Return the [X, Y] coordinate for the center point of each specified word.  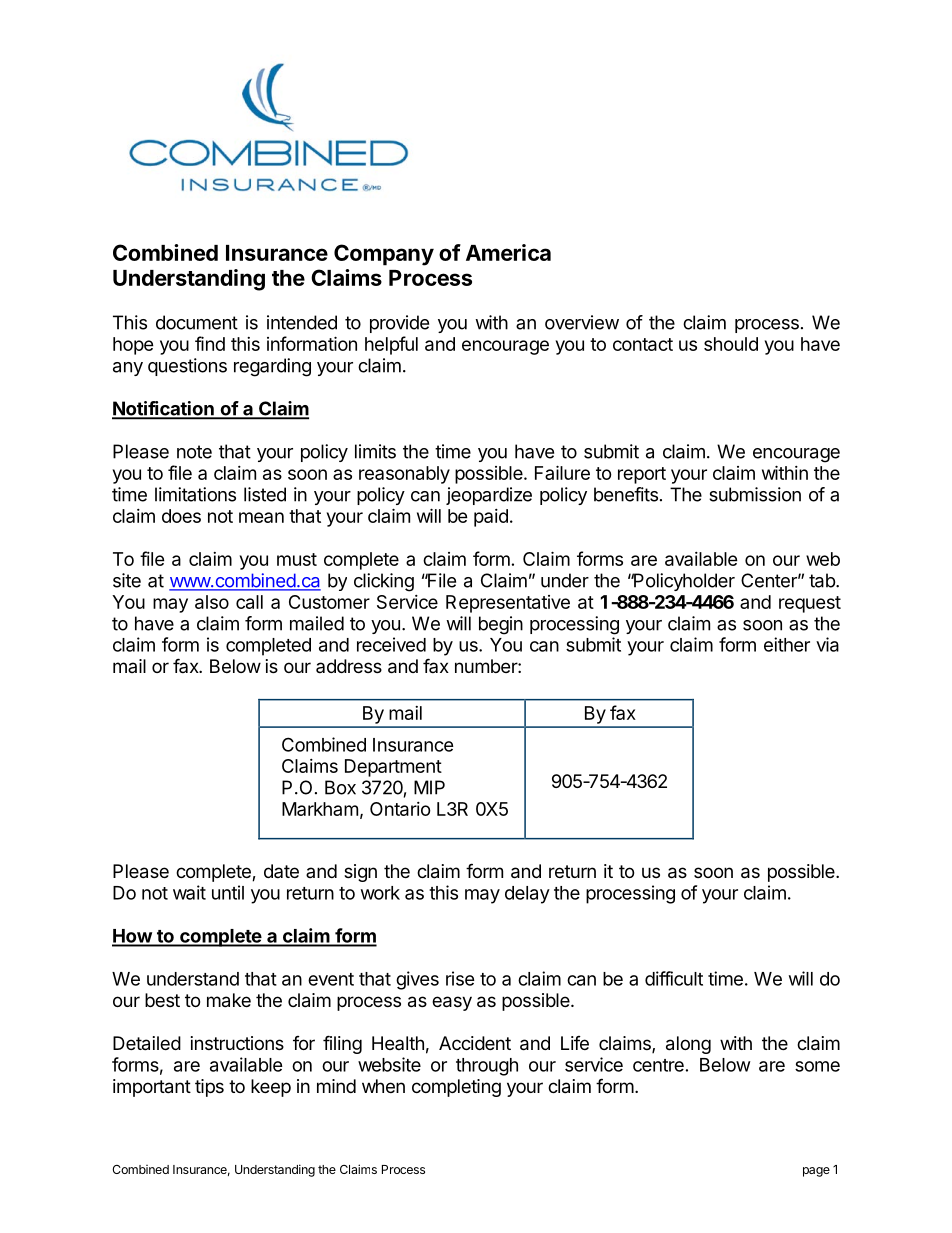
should [731, 344]
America [508, 252]
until [228, 892]
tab [823, 580]
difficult [674, 978]
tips [209, 1088]
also [212, 602]
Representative [508, 604]
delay [527, 895]
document [197, 322]
